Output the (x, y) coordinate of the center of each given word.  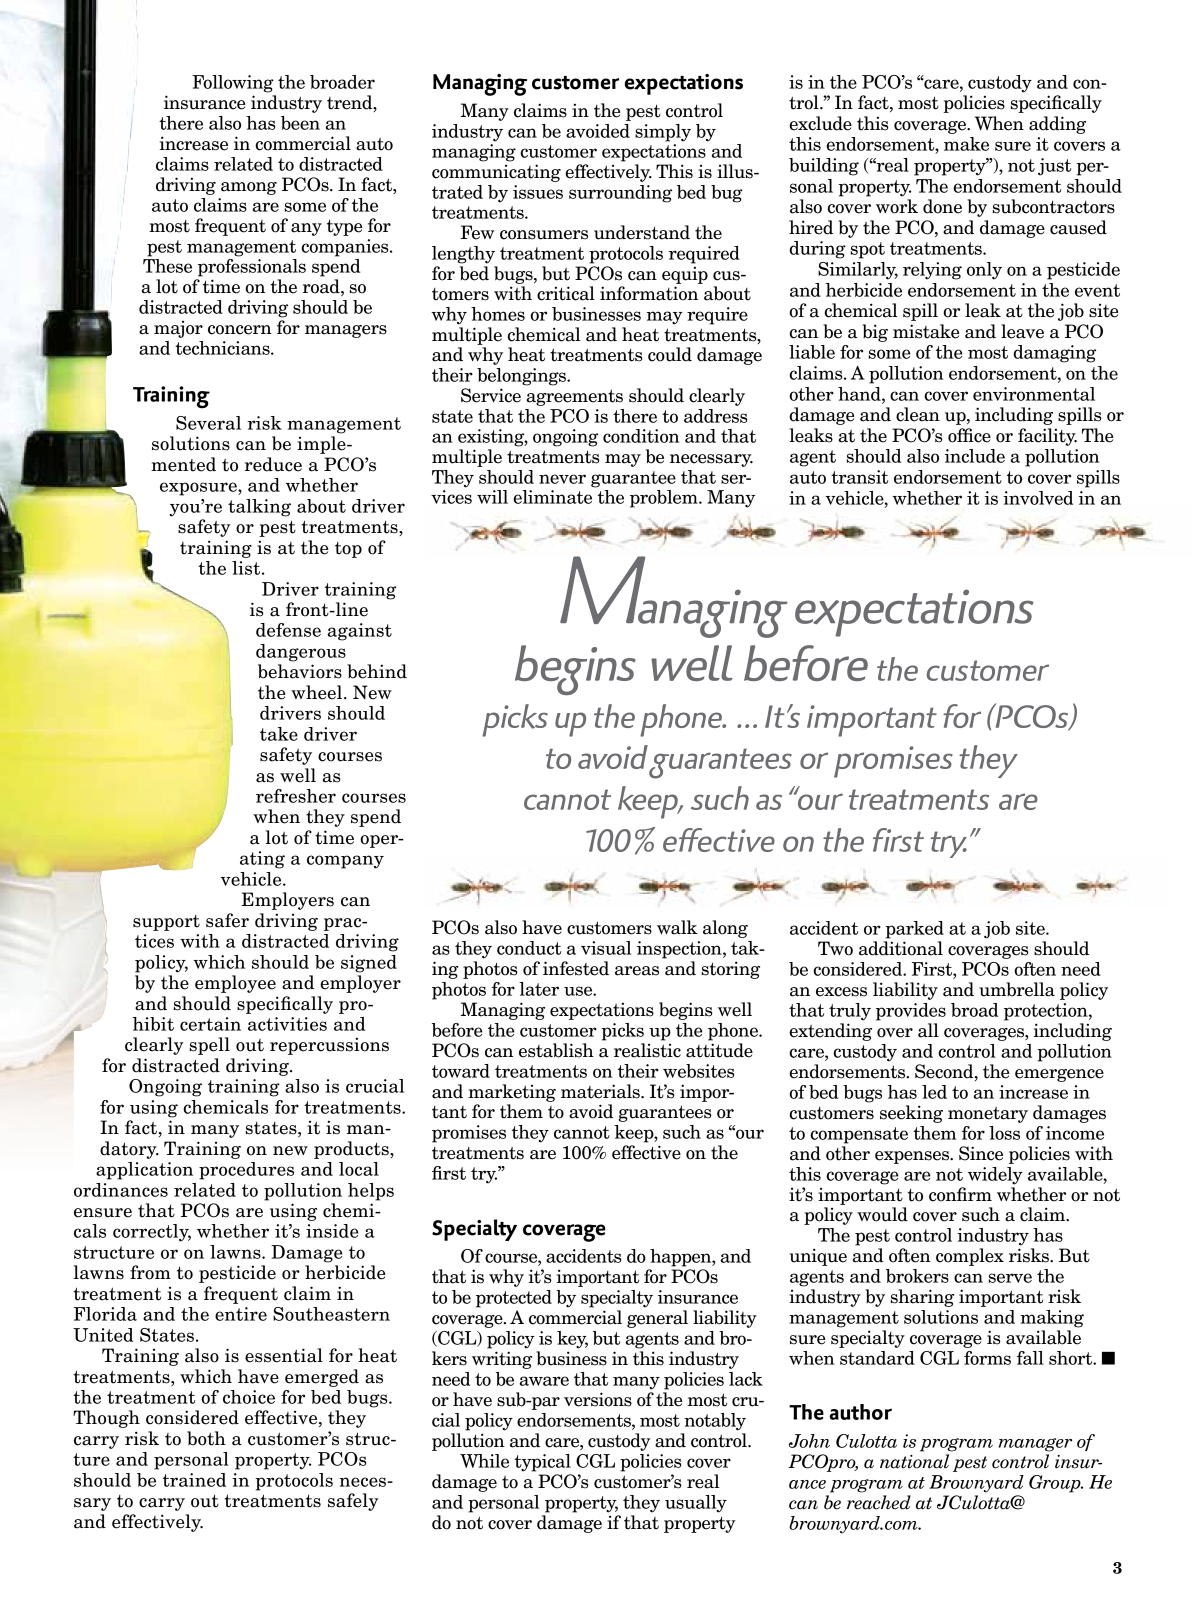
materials (601, 1091)
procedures (246, 1171)
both (206, 1438)
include (975, 456)
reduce (273, 464)
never (562, 479)
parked (914, 930)
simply (663, 133)
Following (233, 84)
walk (677, 927)
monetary (988, 1115)
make (966, 144)
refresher (296, 796)
